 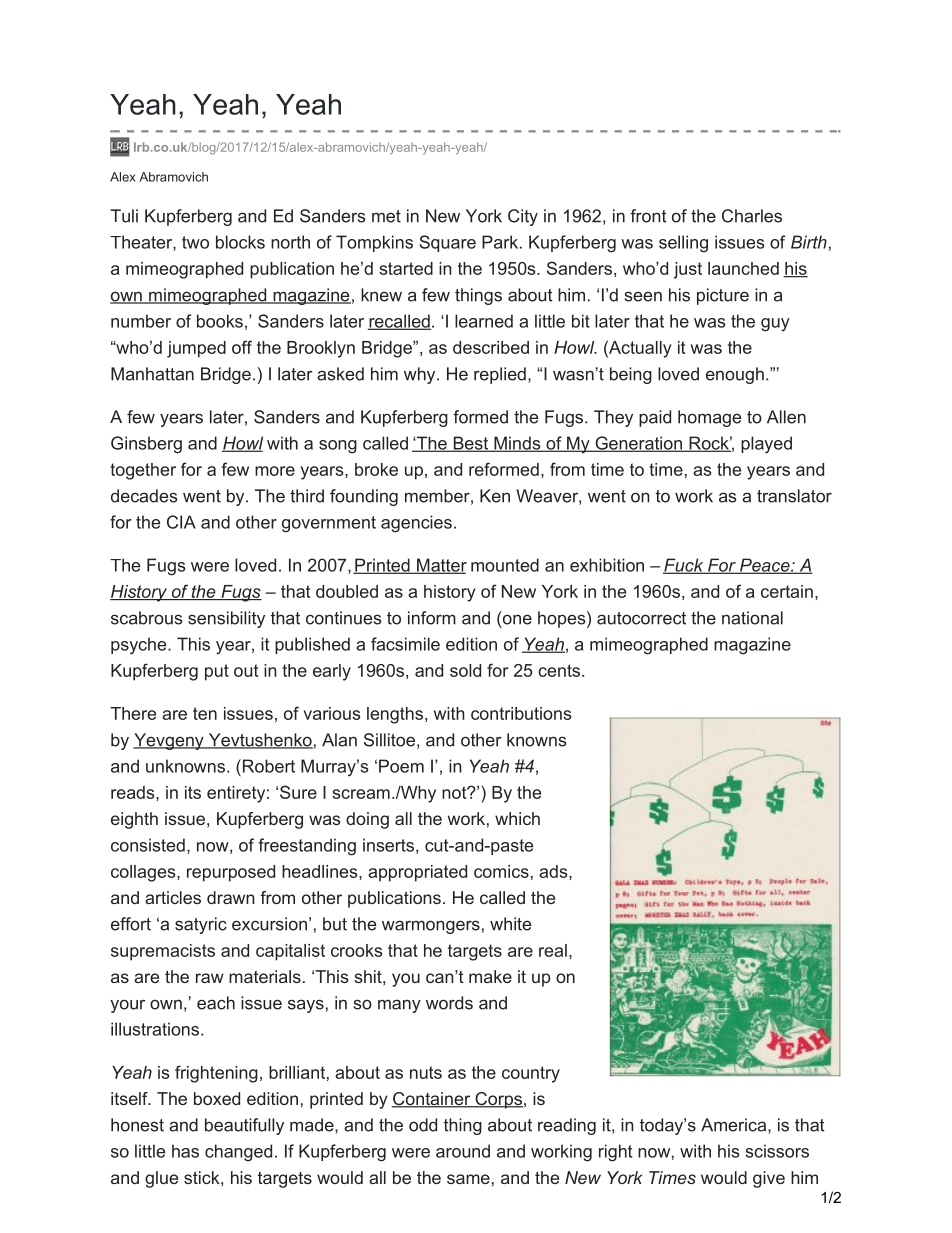 I want to click on sold, so click(x=465, y=670).
